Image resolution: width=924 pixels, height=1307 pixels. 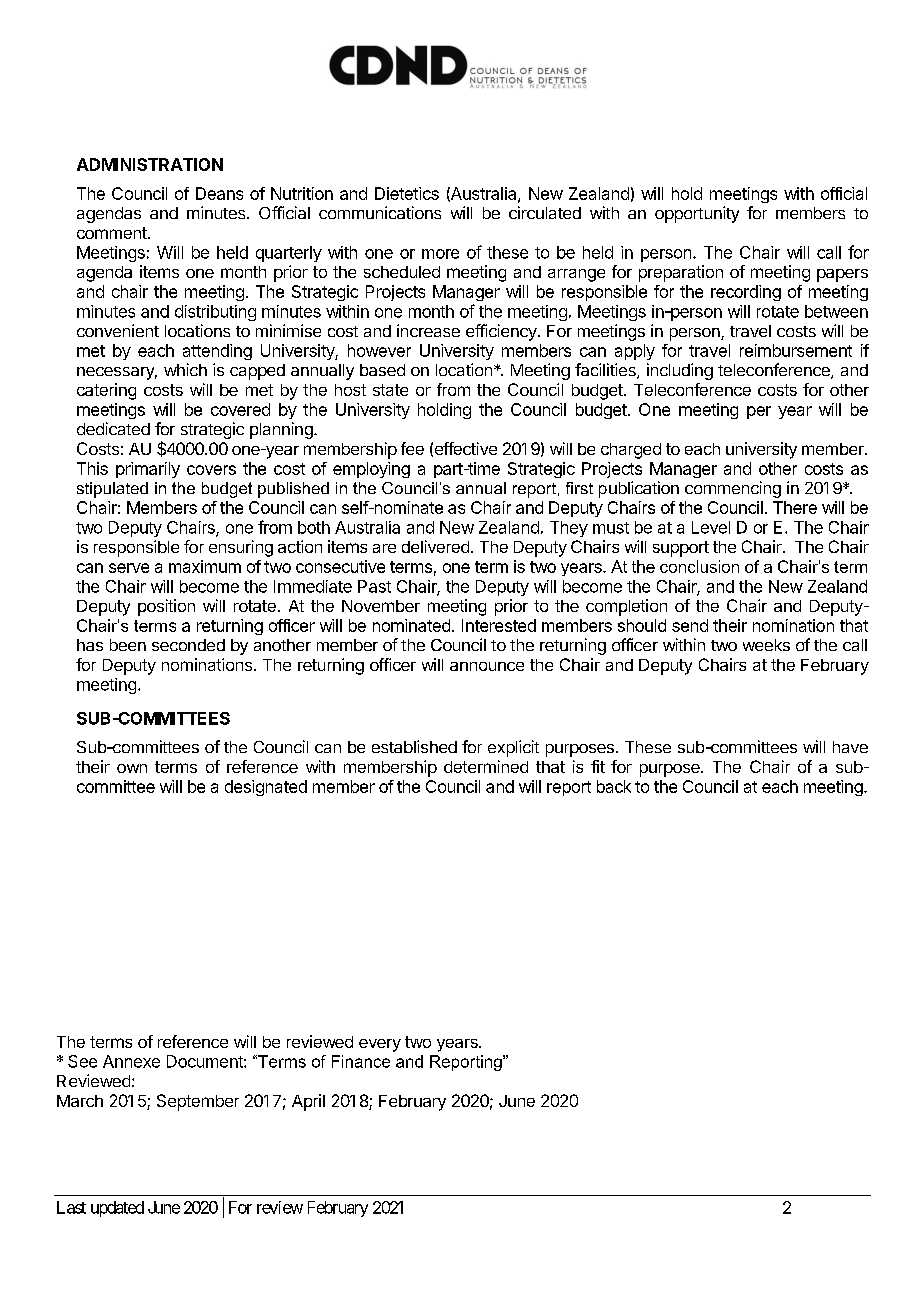 I want to click on every, so click(x=380, y=1045).
